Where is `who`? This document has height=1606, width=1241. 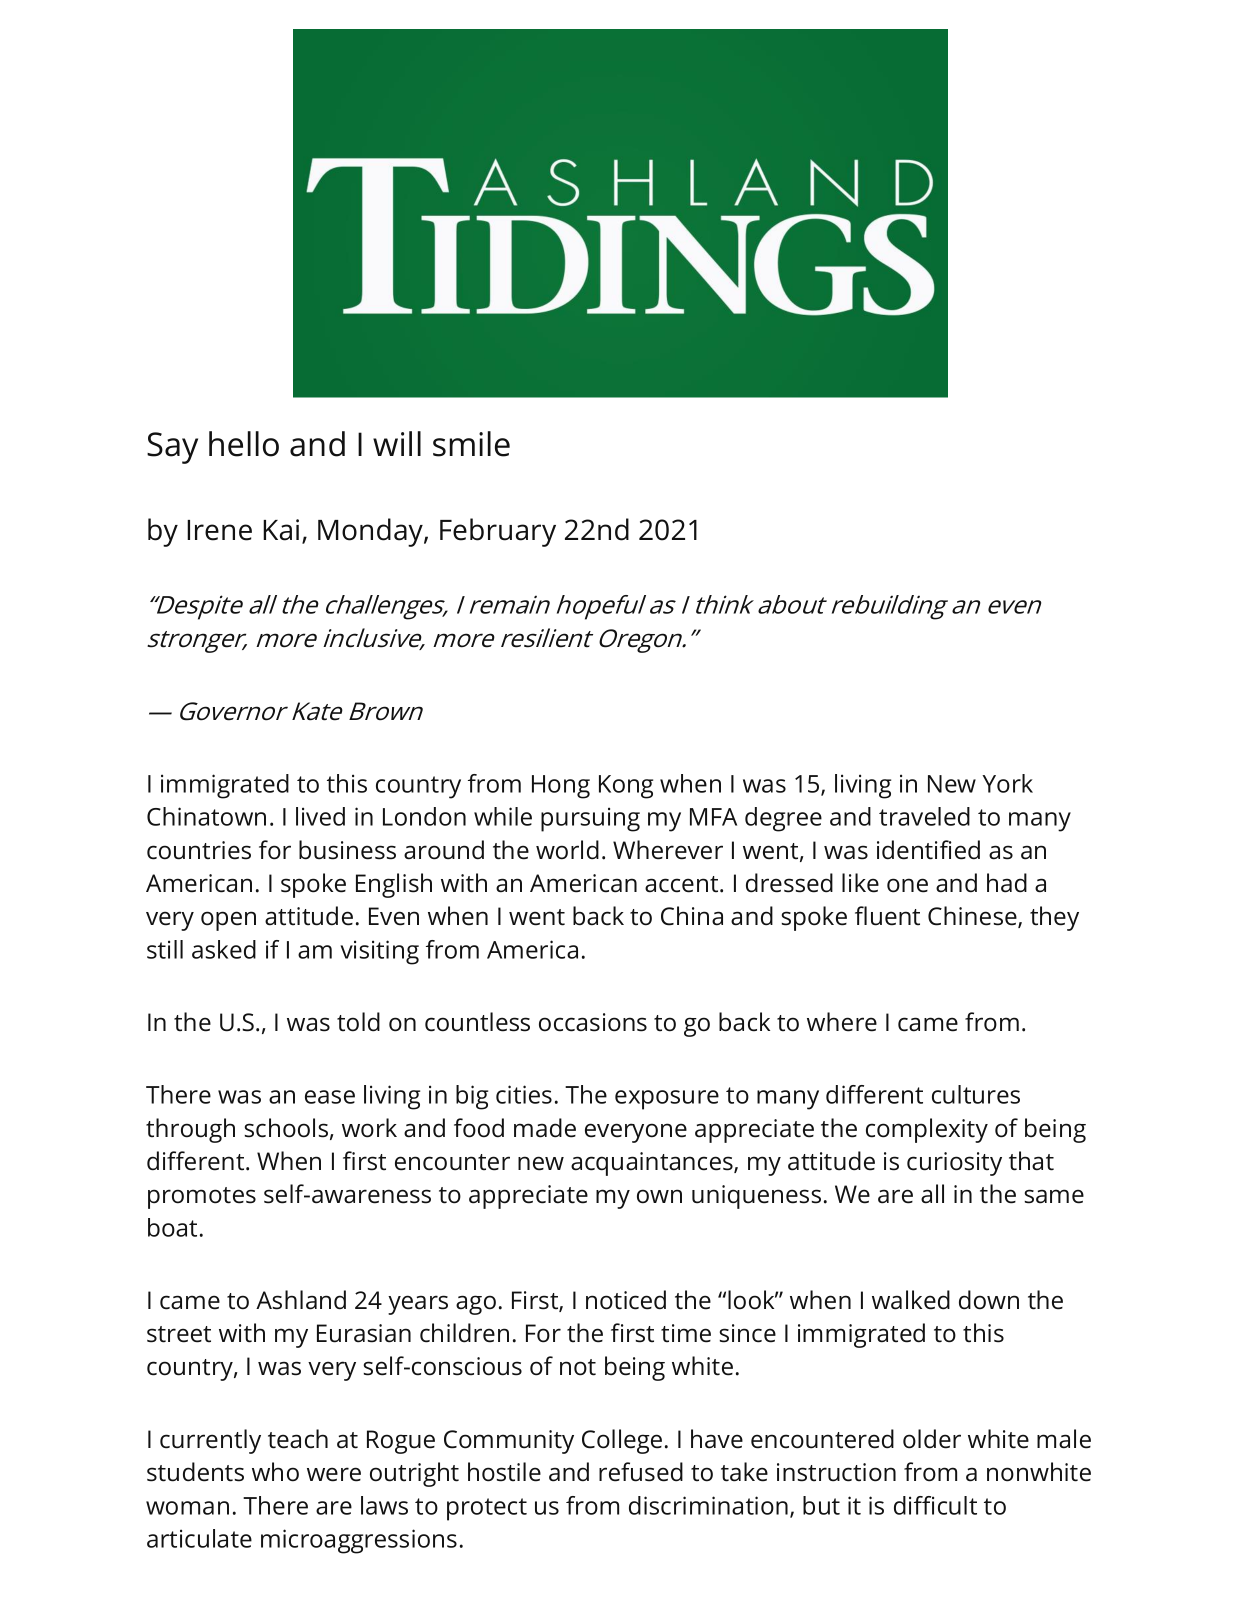 who is located at coordinates (275, 1472).
